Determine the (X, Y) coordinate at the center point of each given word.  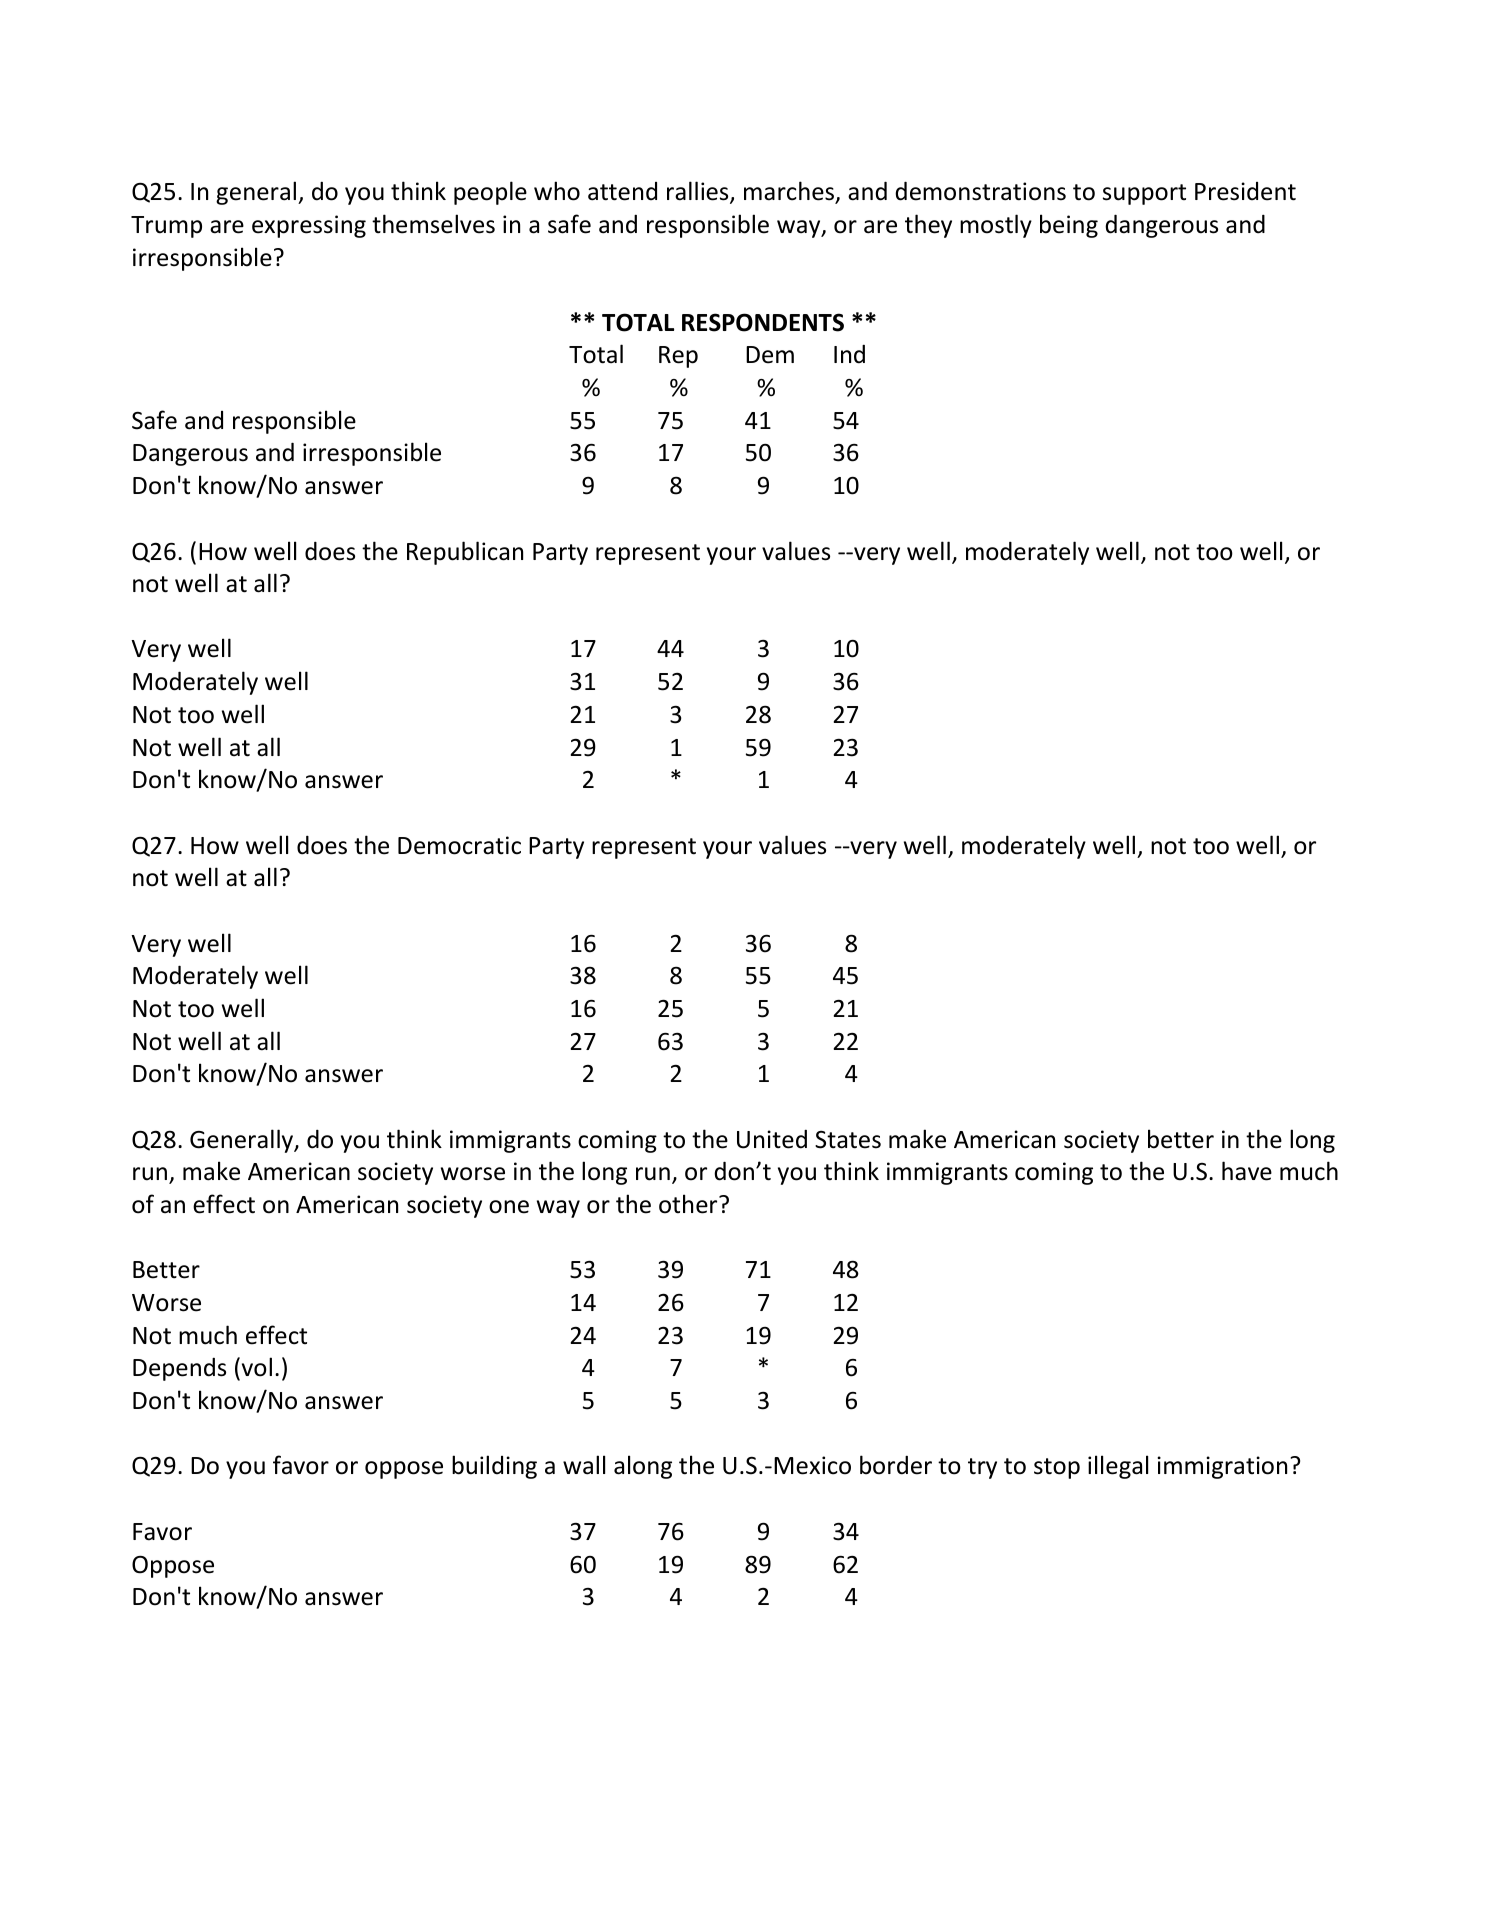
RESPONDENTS (763, 322)
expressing (309, 226)
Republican (465, 553)
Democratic (459, 845)
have (1247, 1171)
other (689, 1204)
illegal (1118, 1467)
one (509, 1207)
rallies (699, 192)
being (1069, 226)
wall (584, 1465)
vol (255, 1367)
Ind (849, 354)
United (772, 1139)
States (848, 1140)
